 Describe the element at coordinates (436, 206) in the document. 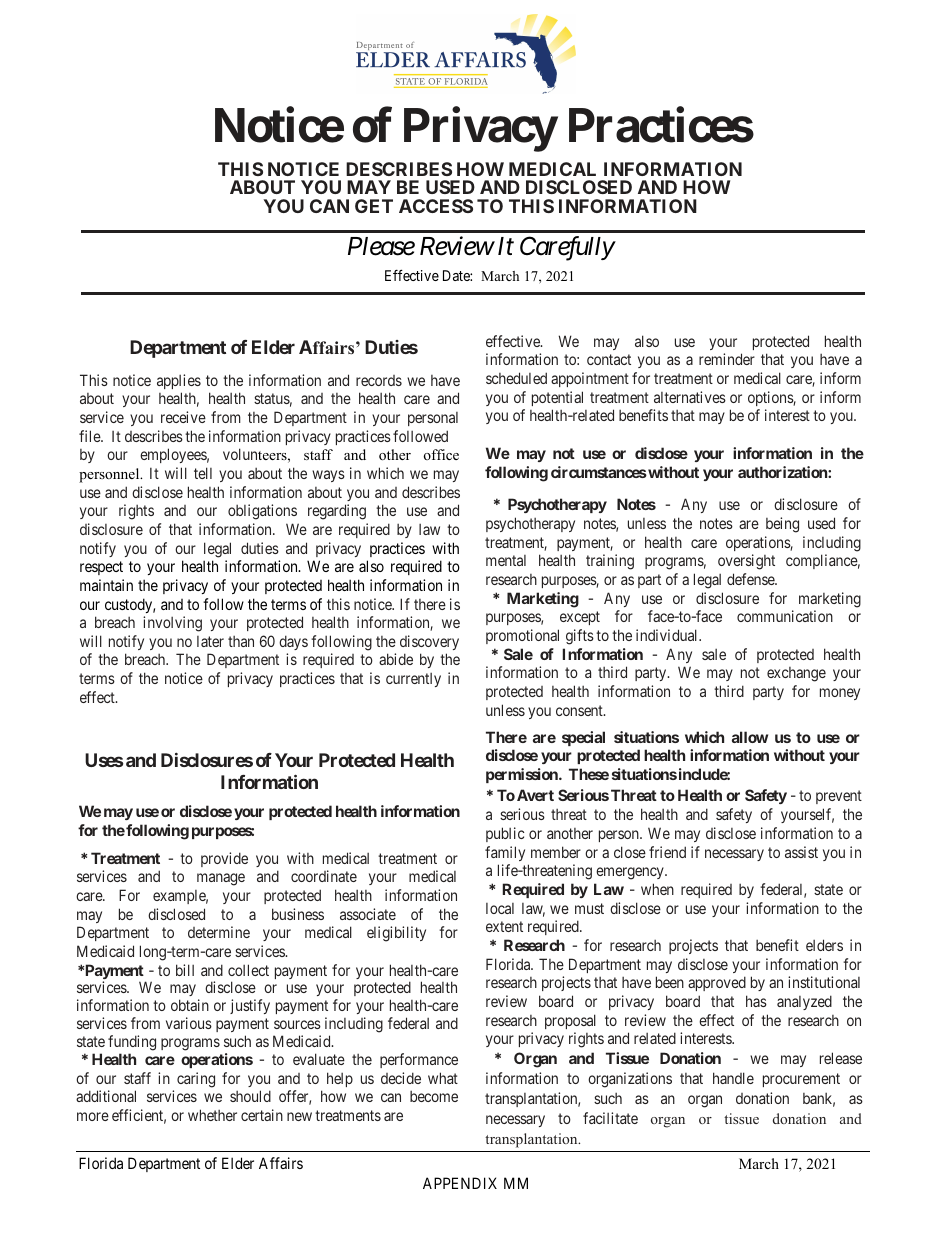

I see `ACCESS` at that location.
